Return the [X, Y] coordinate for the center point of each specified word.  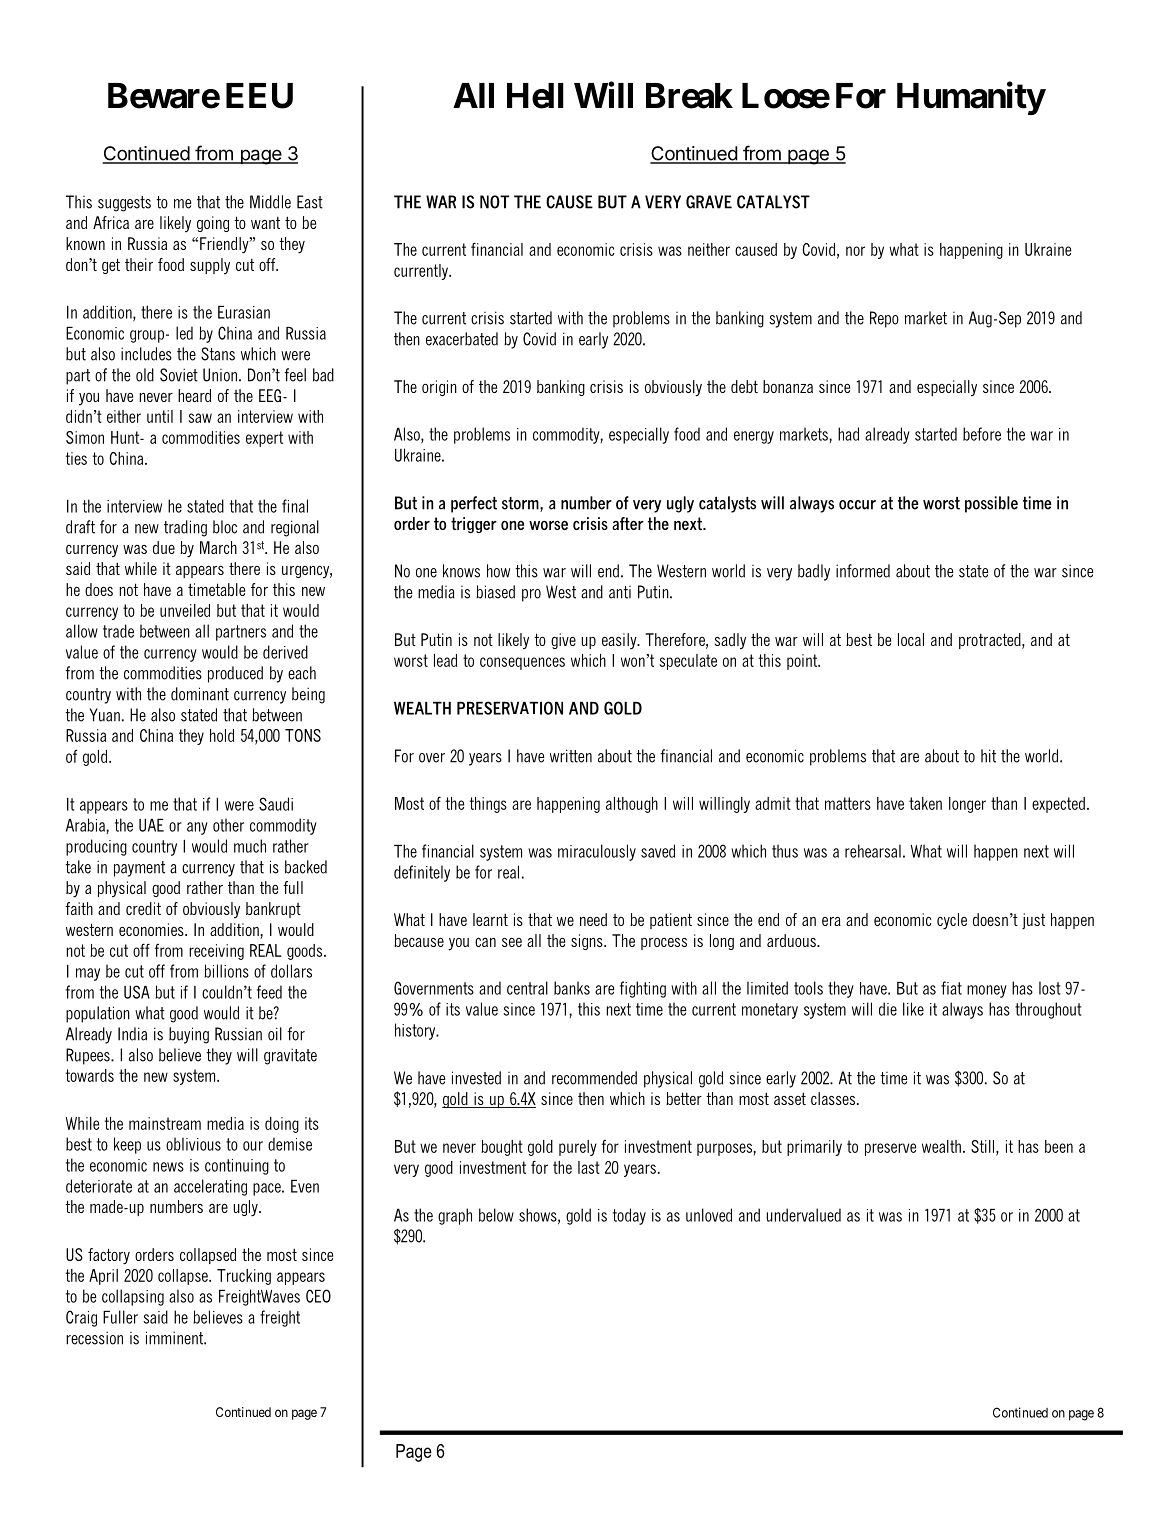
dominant [200, 694]
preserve [890, 1149]
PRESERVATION [510, 708]
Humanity [971, 98]
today [629, 1216]
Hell [535, 96]
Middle [270, 202]
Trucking [244, 1277]
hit [988, 756]
